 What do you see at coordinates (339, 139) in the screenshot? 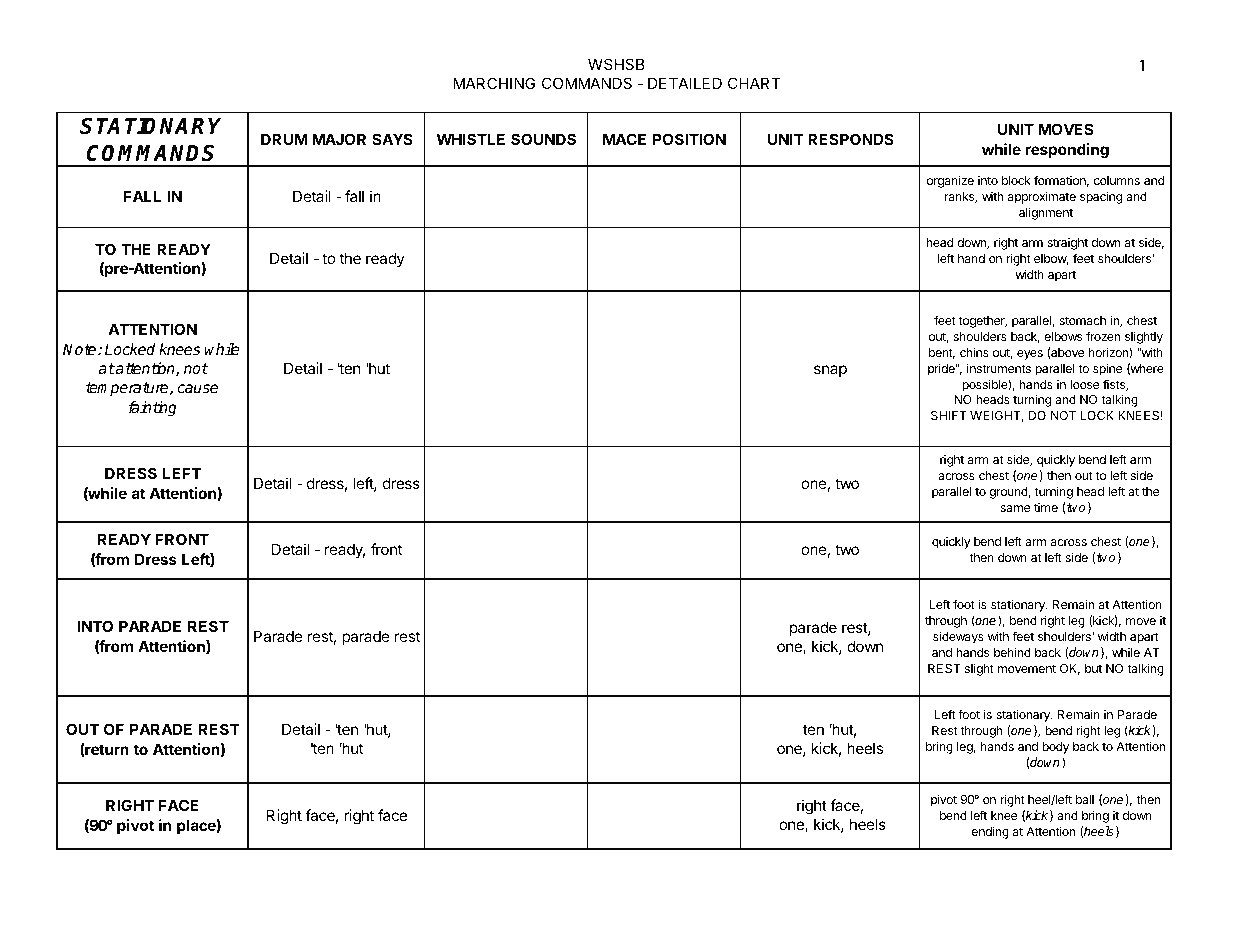
I see `MAJOR` at bounding box center [339, 139].
